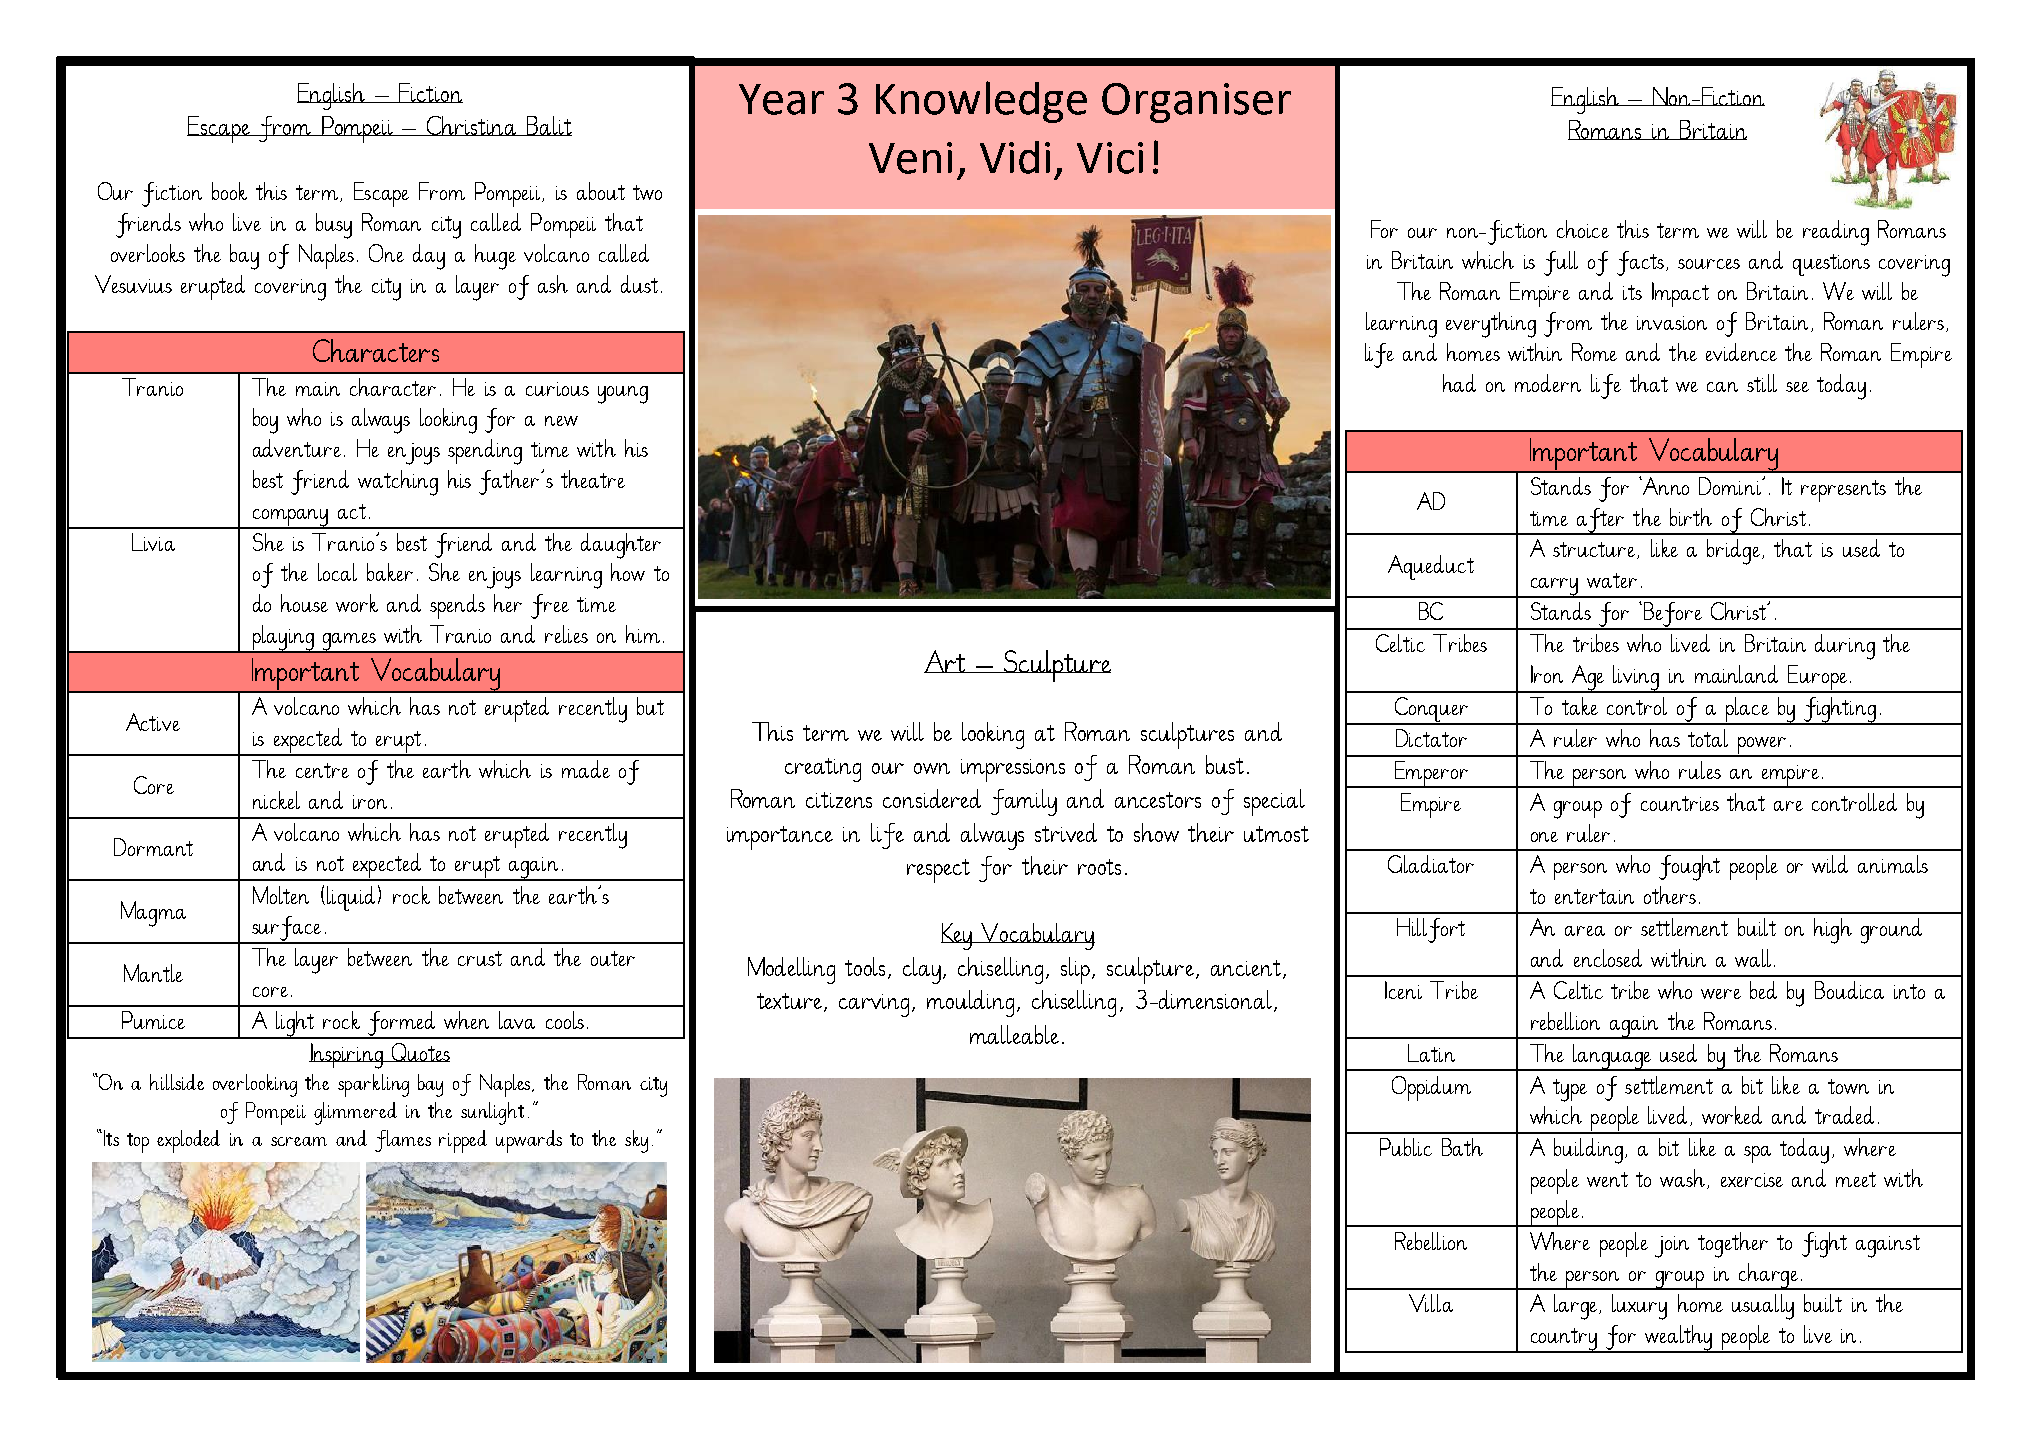  Describe the element at coordinates (1691, 517) in the page. I see `birth` at that location.
